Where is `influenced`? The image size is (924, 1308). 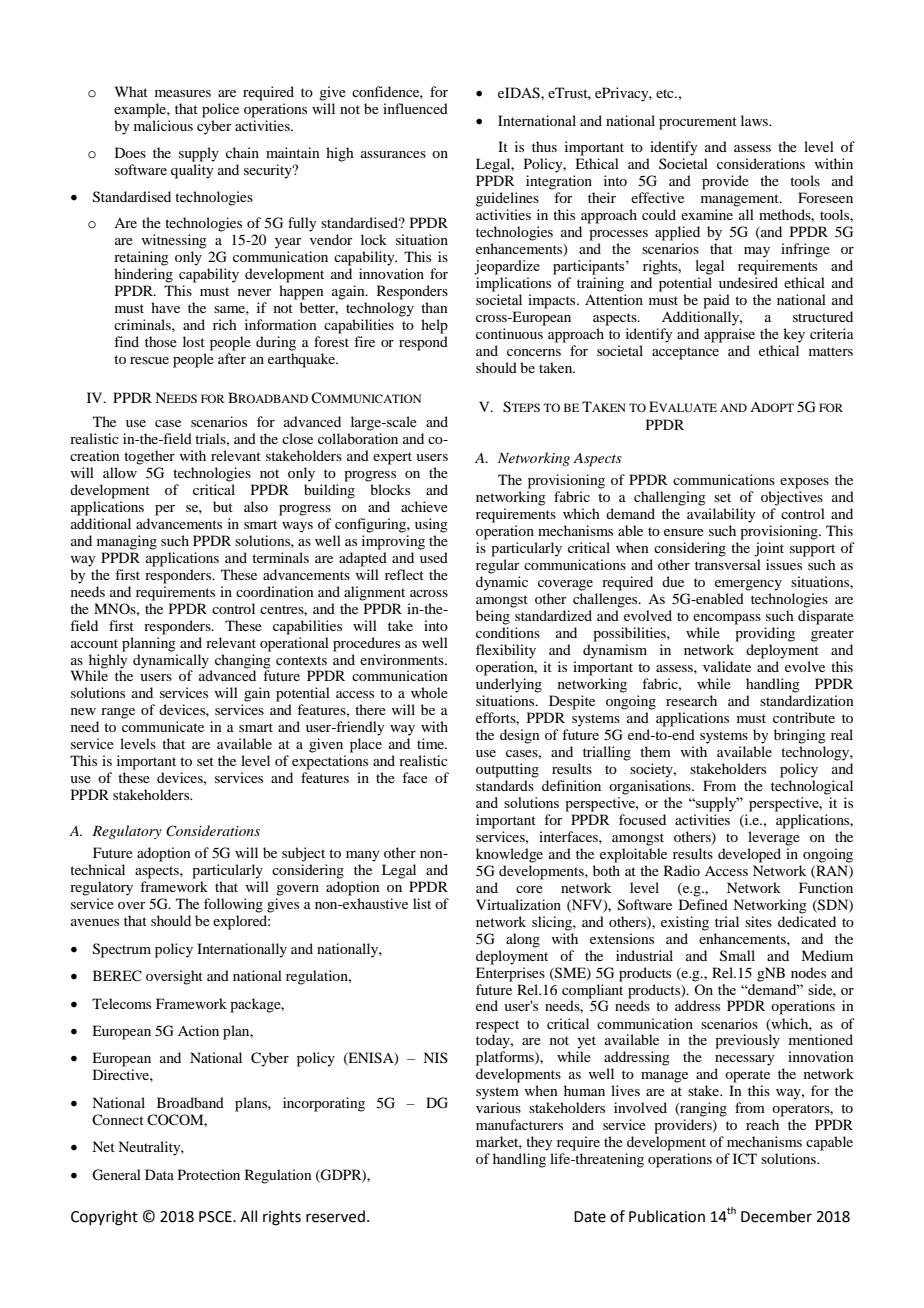 influenced is located at coordinates (415, 108).
